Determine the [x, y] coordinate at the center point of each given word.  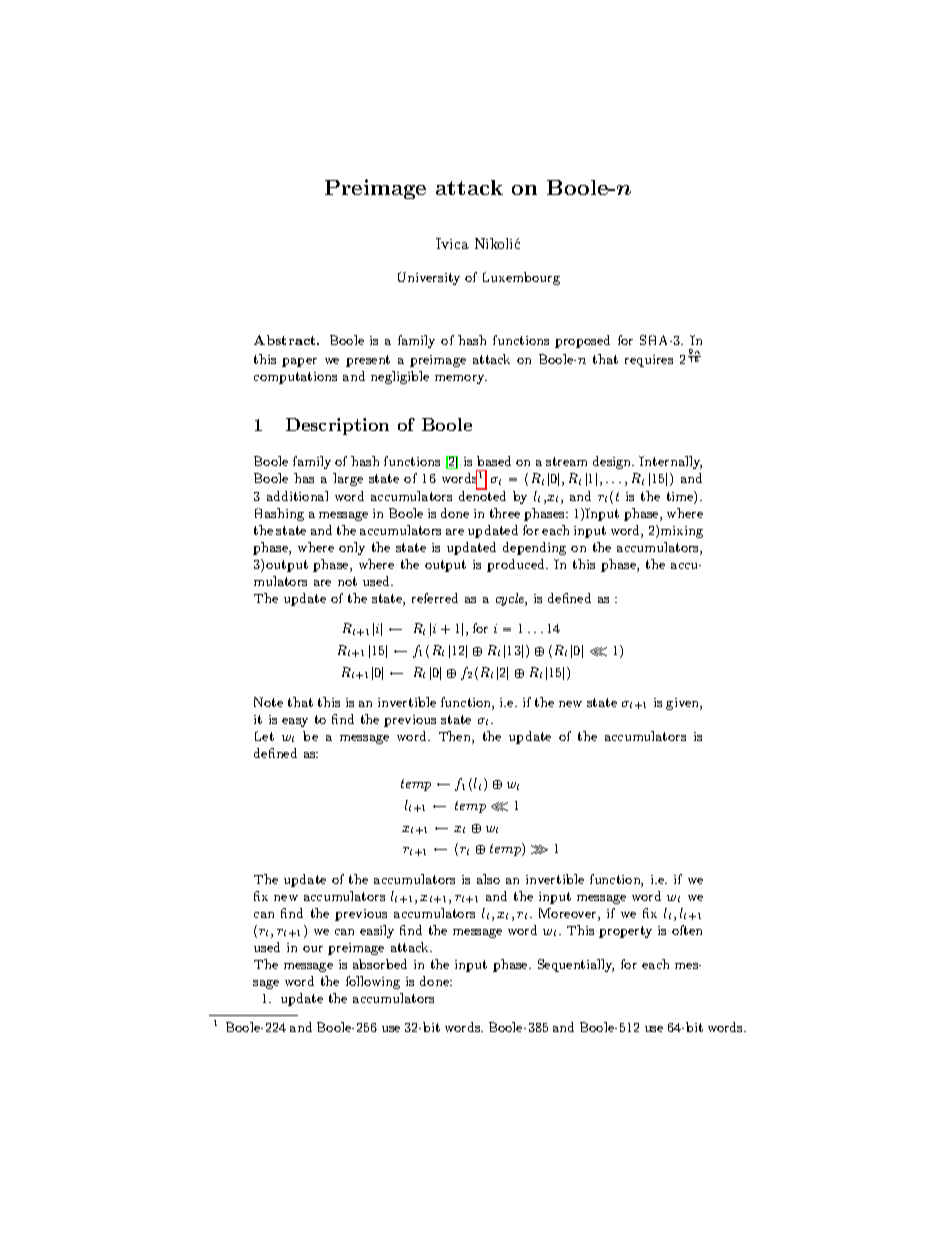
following [373, 982]
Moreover [569, 914]
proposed [582, 341]
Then [456, 737]
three [505, 513]
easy [295, 722]
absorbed [380, 964]
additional [297, 496]
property [625, 932]
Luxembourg [521, 278]
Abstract [286, 340]
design [613, 462]
